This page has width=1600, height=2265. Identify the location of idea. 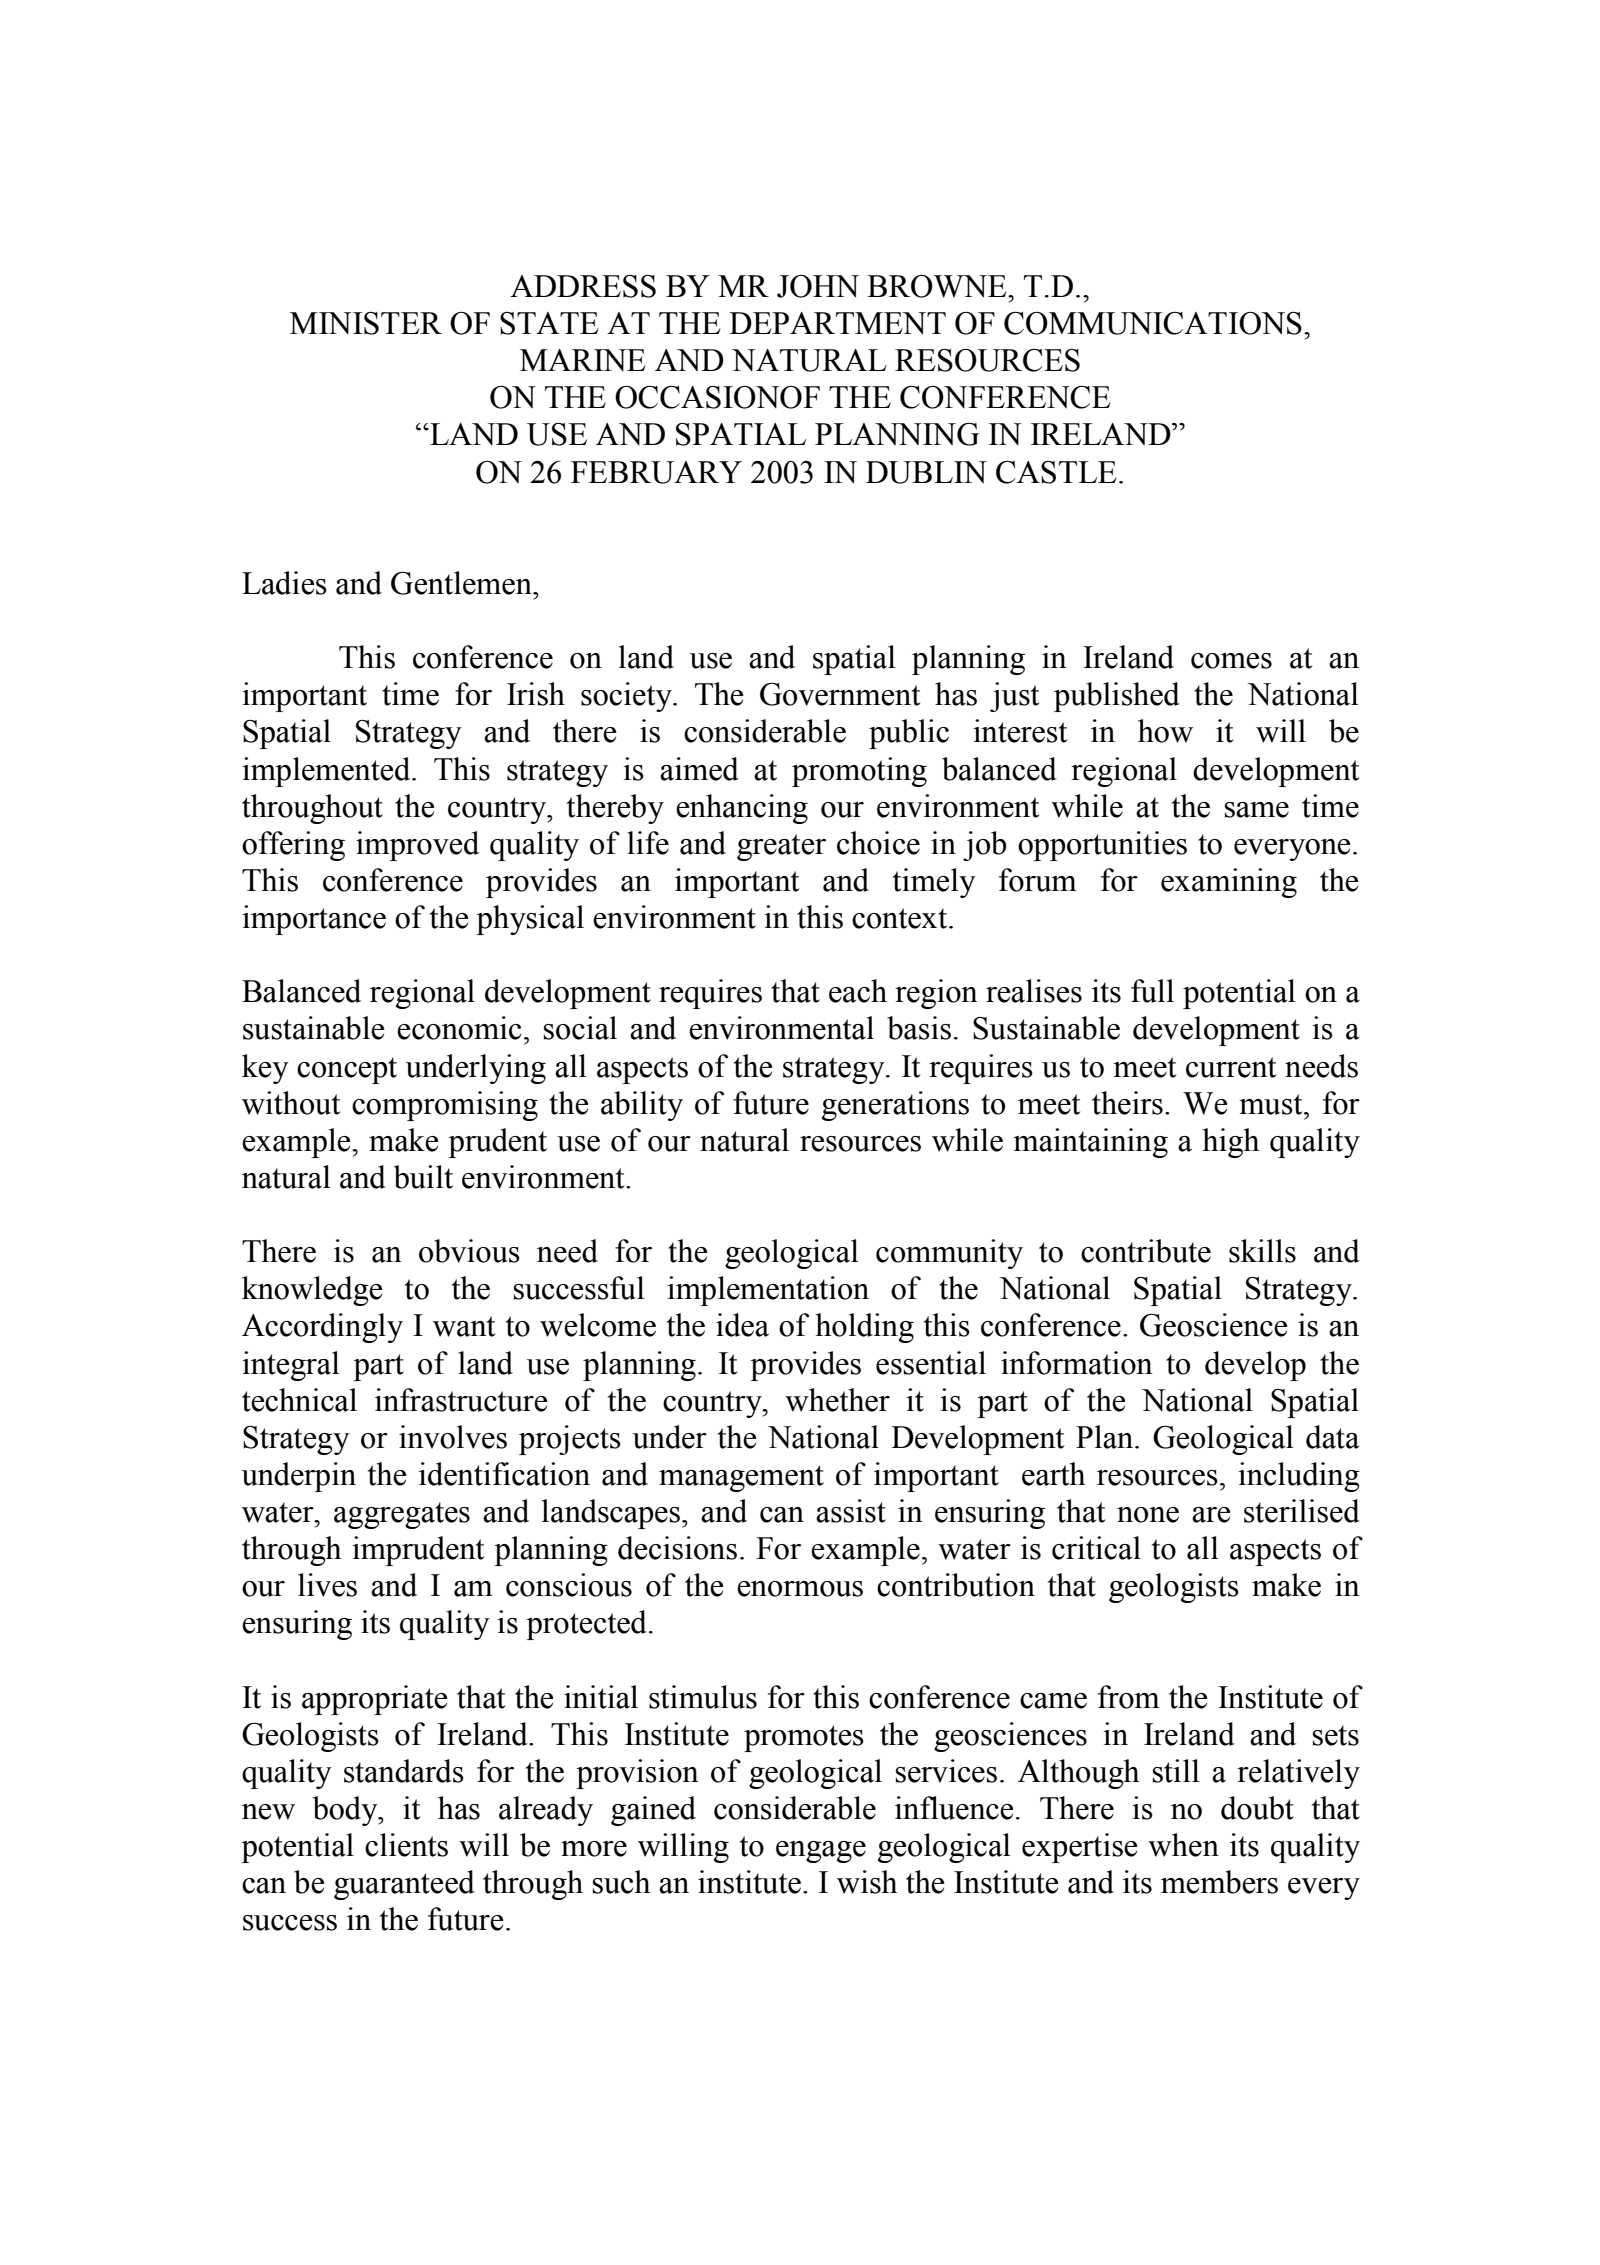
(742, 1325).
